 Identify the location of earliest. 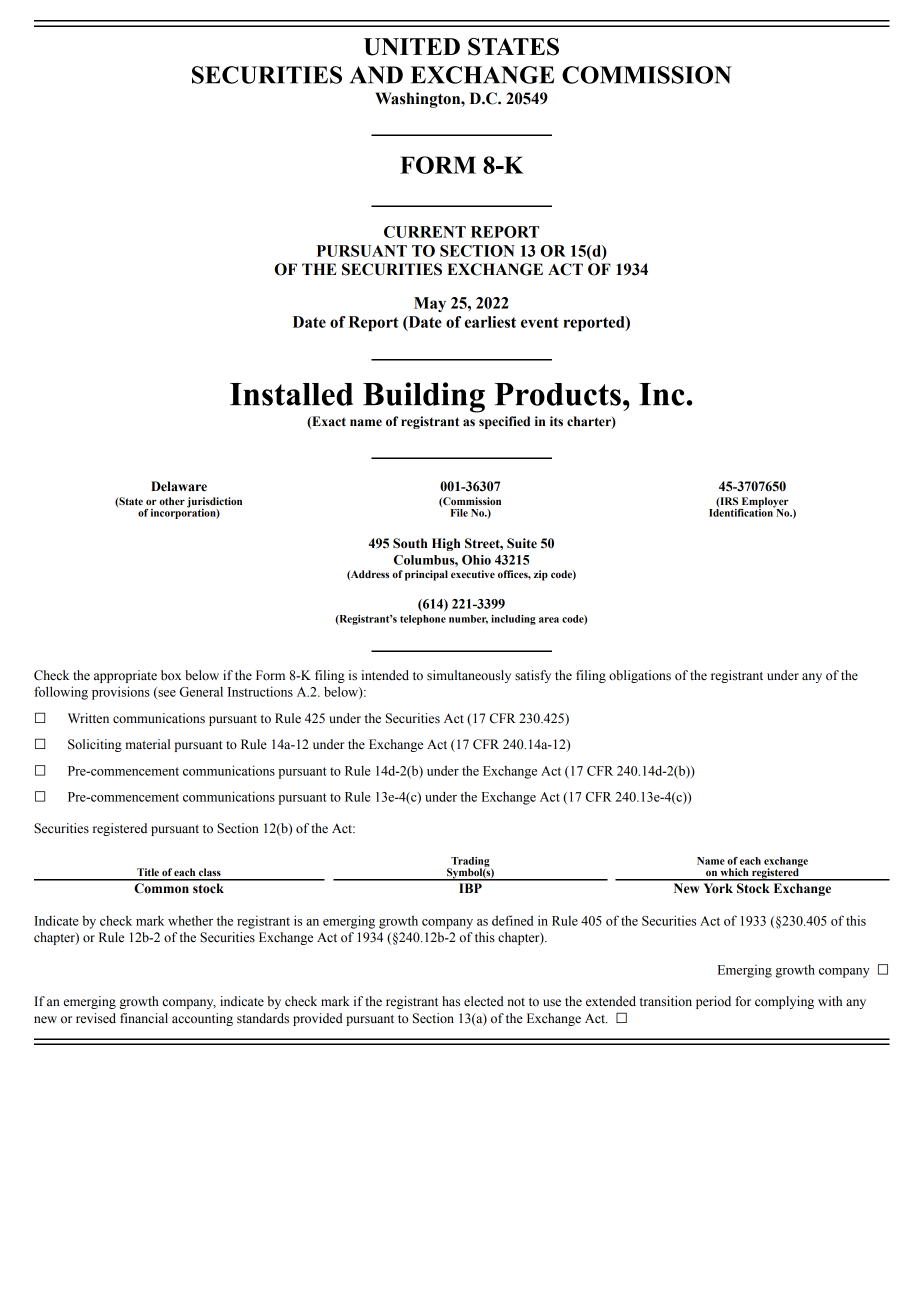
(490, 322).
